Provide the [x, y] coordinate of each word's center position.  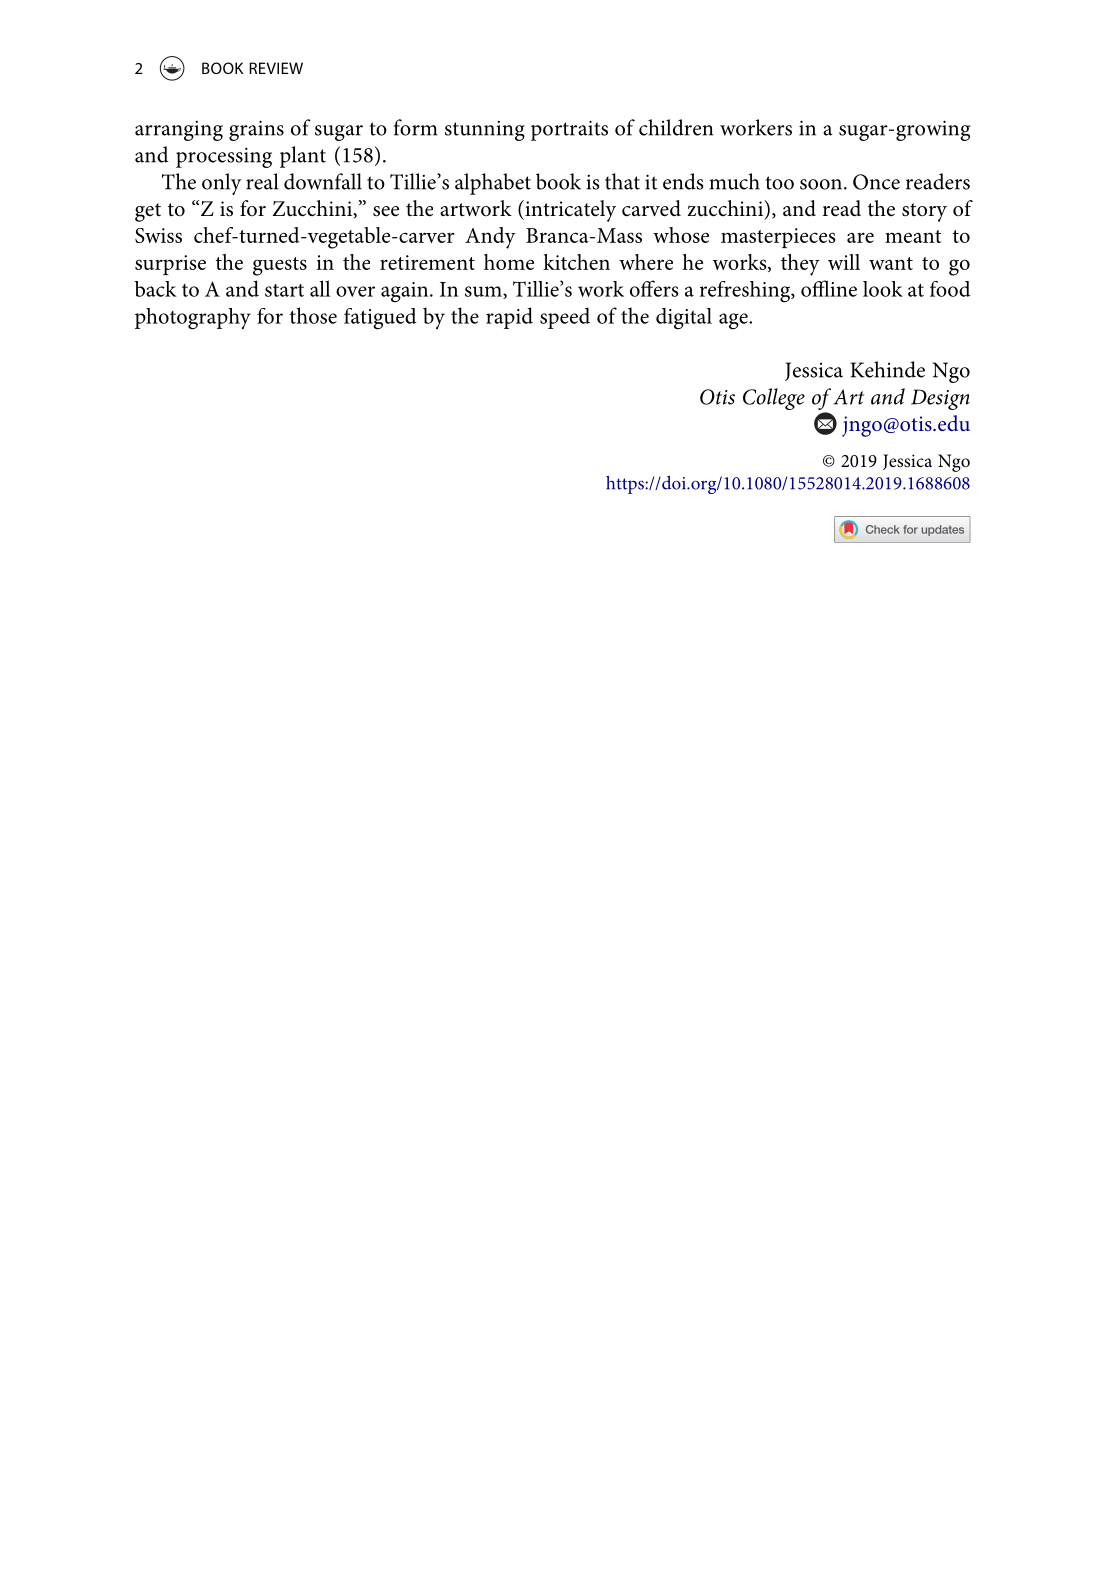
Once [876, 182]
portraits [569, 130]
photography [193, 319]
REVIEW [276, 68]
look [883, 289]
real [262, 181]
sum [484, 292]
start [284, 290]
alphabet [493, 184]
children [676, 127]
